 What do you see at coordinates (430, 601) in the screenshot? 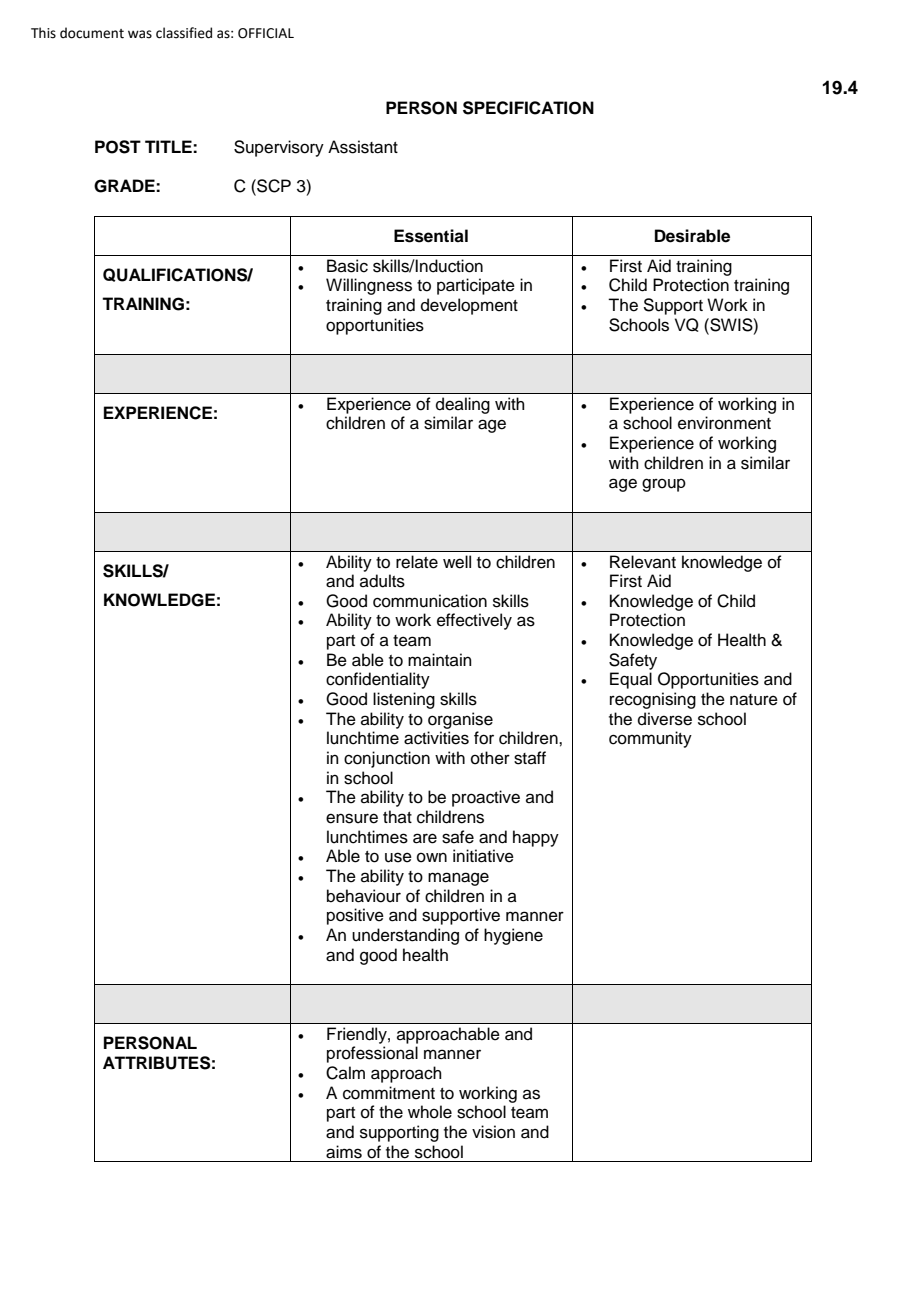
I see `communication` at bounding box center [430, 601].
